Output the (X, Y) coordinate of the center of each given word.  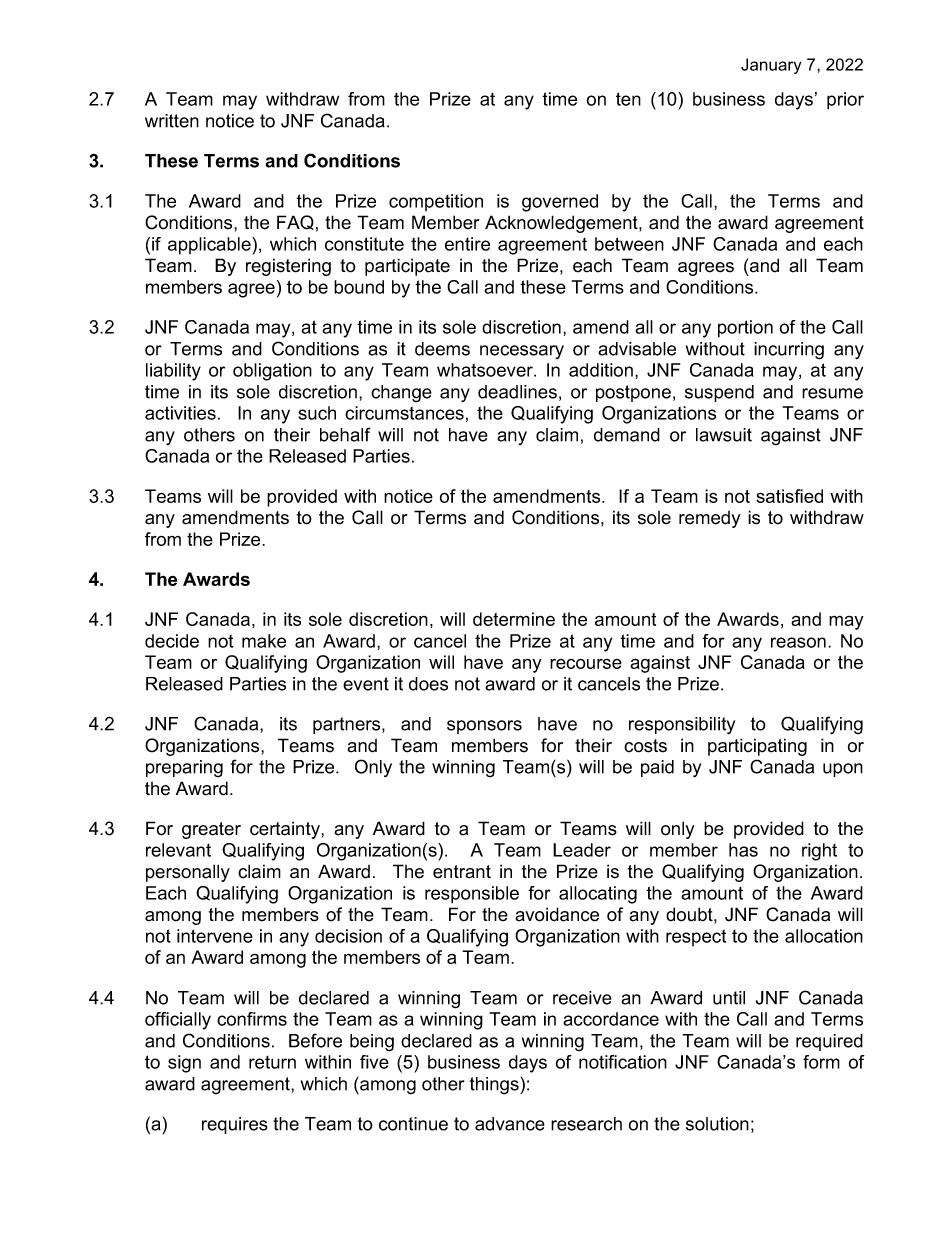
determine (514, 619)
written (172, 121)
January (771, 66)
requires (235, 1125)
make (264, 641)
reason (798, 642)
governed (560, 203)
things (495, 1086)
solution (717, 1124)
